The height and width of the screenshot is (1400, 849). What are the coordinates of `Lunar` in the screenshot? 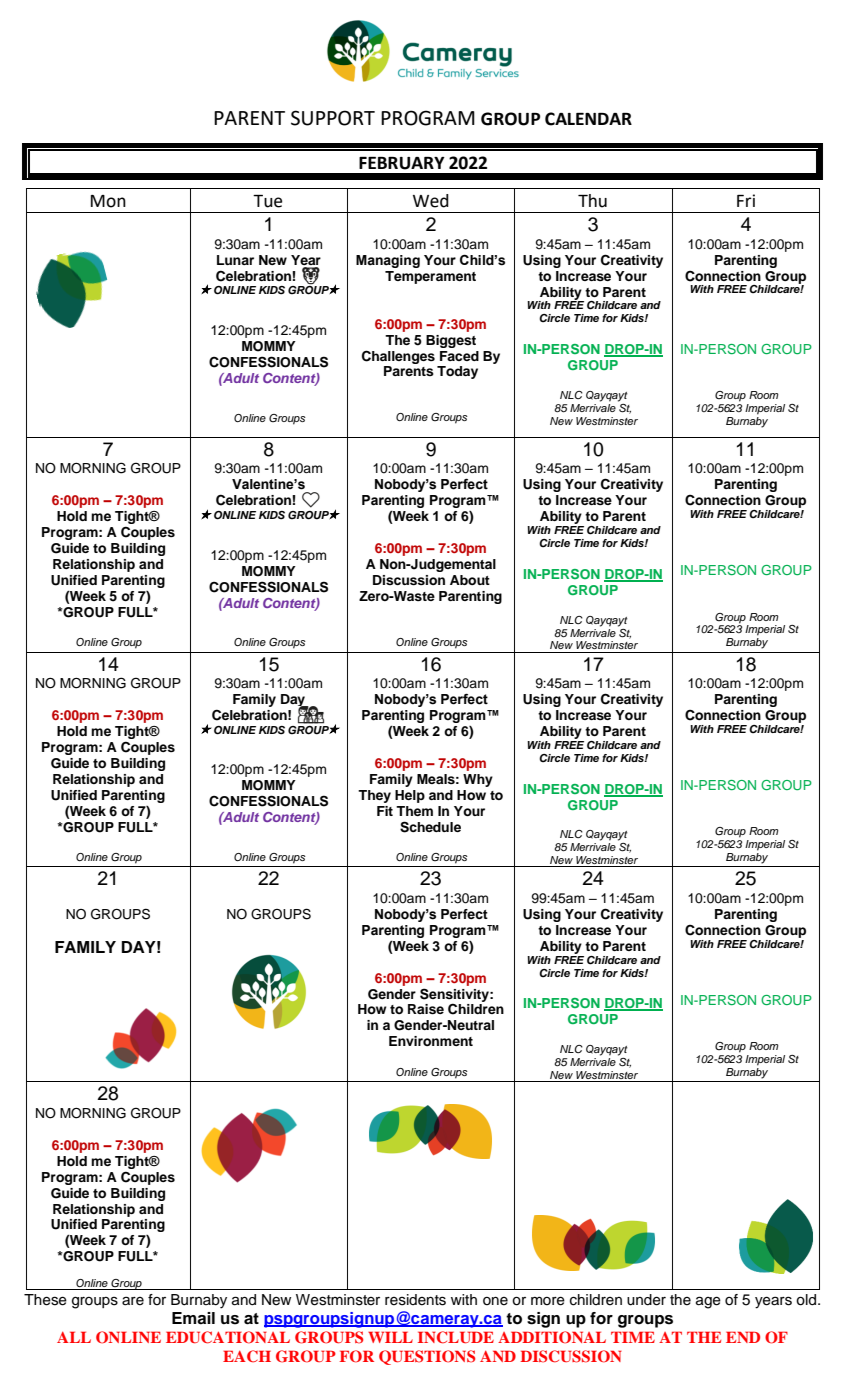 It's located at (235, 260).
